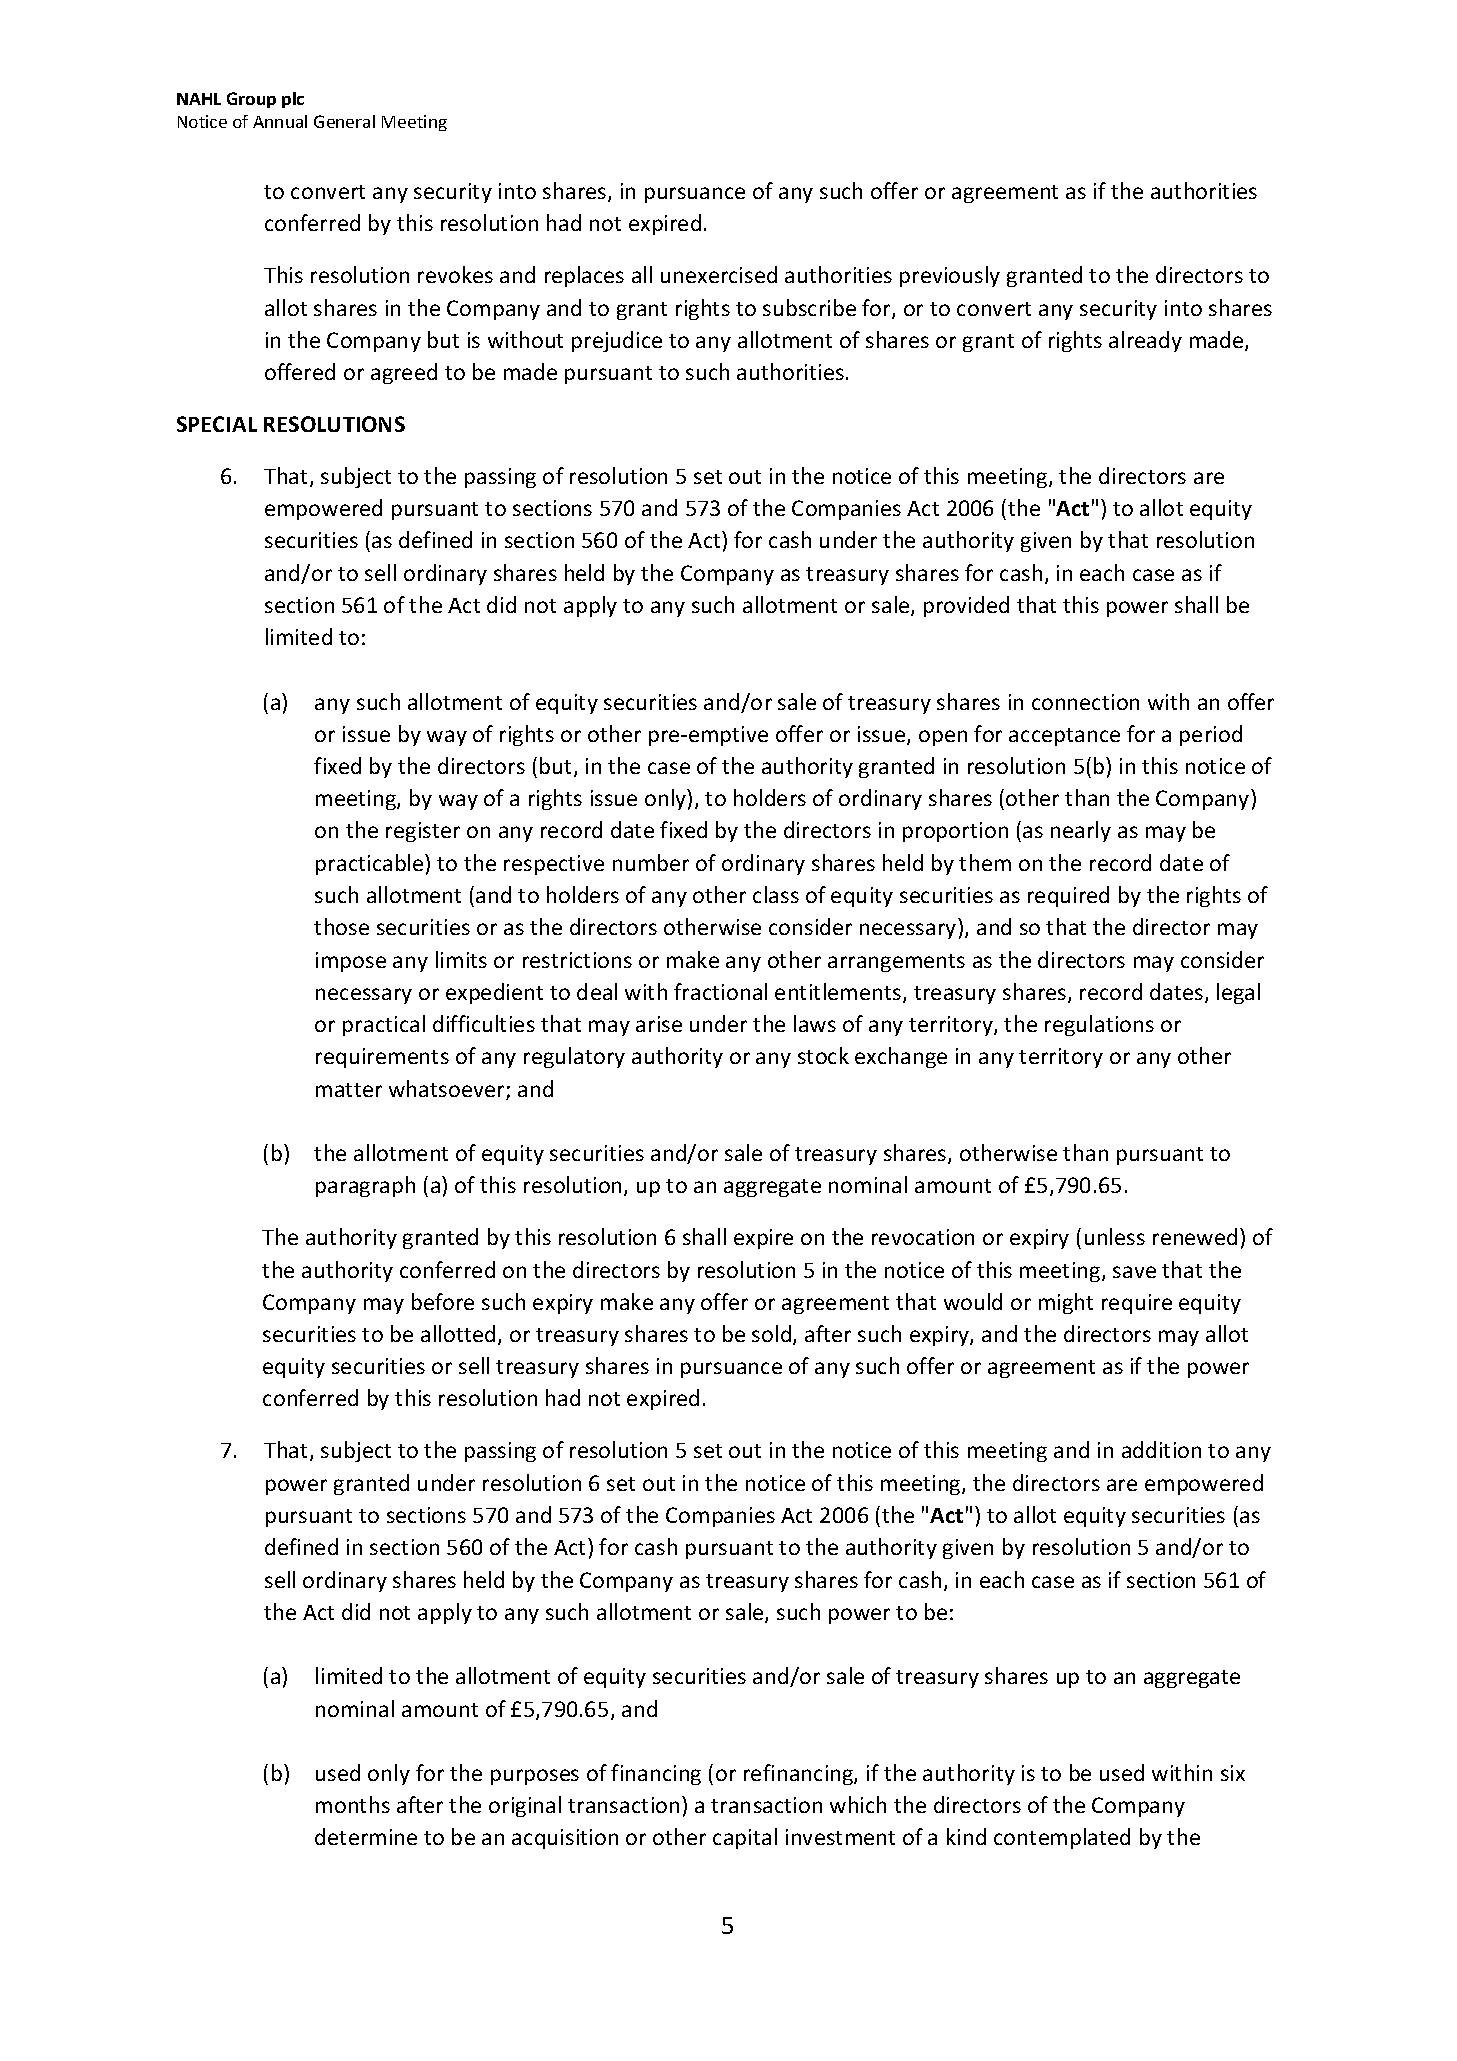 This screenshot has height=2061, width=1457. What do you see at coordinates (1085, 702) in the screenshot?
I see `connection` at bounding box center [1085, 702].
